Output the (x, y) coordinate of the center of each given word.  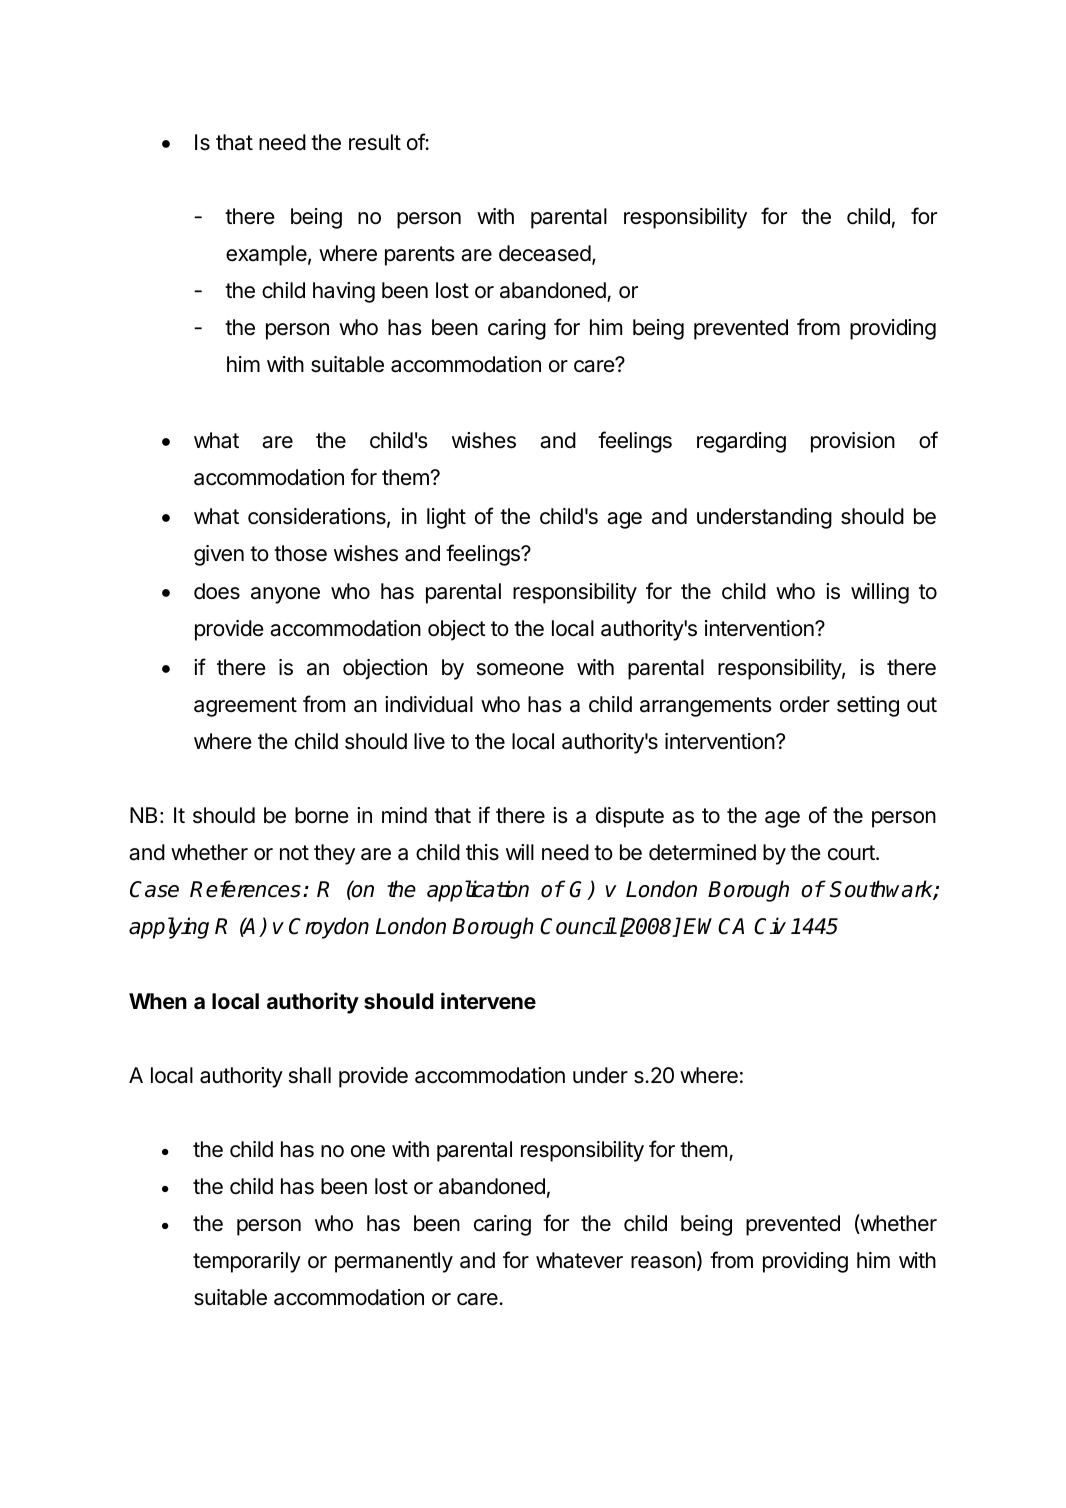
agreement (245, 707)
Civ (770, 926)
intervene (488, 1000)
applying (169, 928)
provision (853, 442)
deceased (545, 253)
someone (520, 669)
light (446, 518)
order (805, 704)
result (375, 142)
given (219, 555)
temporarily (247, 1262)
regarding (741, 442)
